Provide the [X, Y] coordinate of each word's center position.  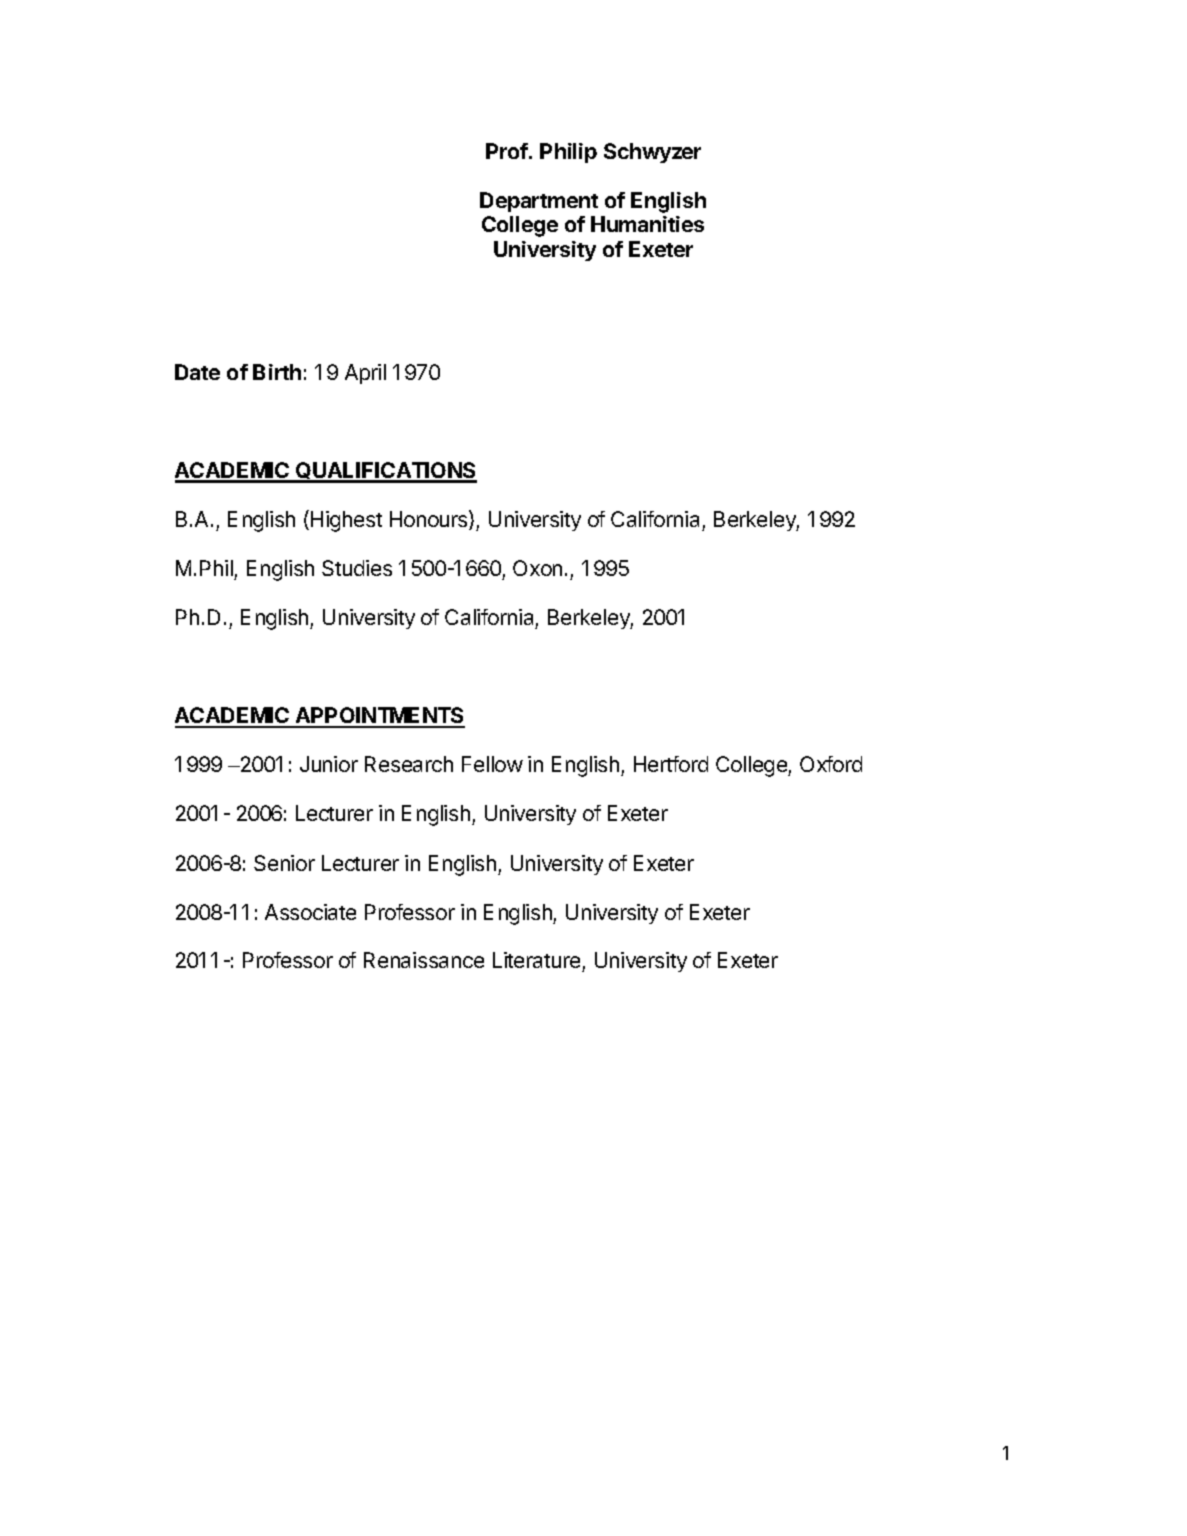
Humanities [647, 224]
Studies [357, 568]
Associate [310, 912]
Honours [430, 520]
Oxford [831, 764]
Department [539, 202]
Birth [277, 372]
